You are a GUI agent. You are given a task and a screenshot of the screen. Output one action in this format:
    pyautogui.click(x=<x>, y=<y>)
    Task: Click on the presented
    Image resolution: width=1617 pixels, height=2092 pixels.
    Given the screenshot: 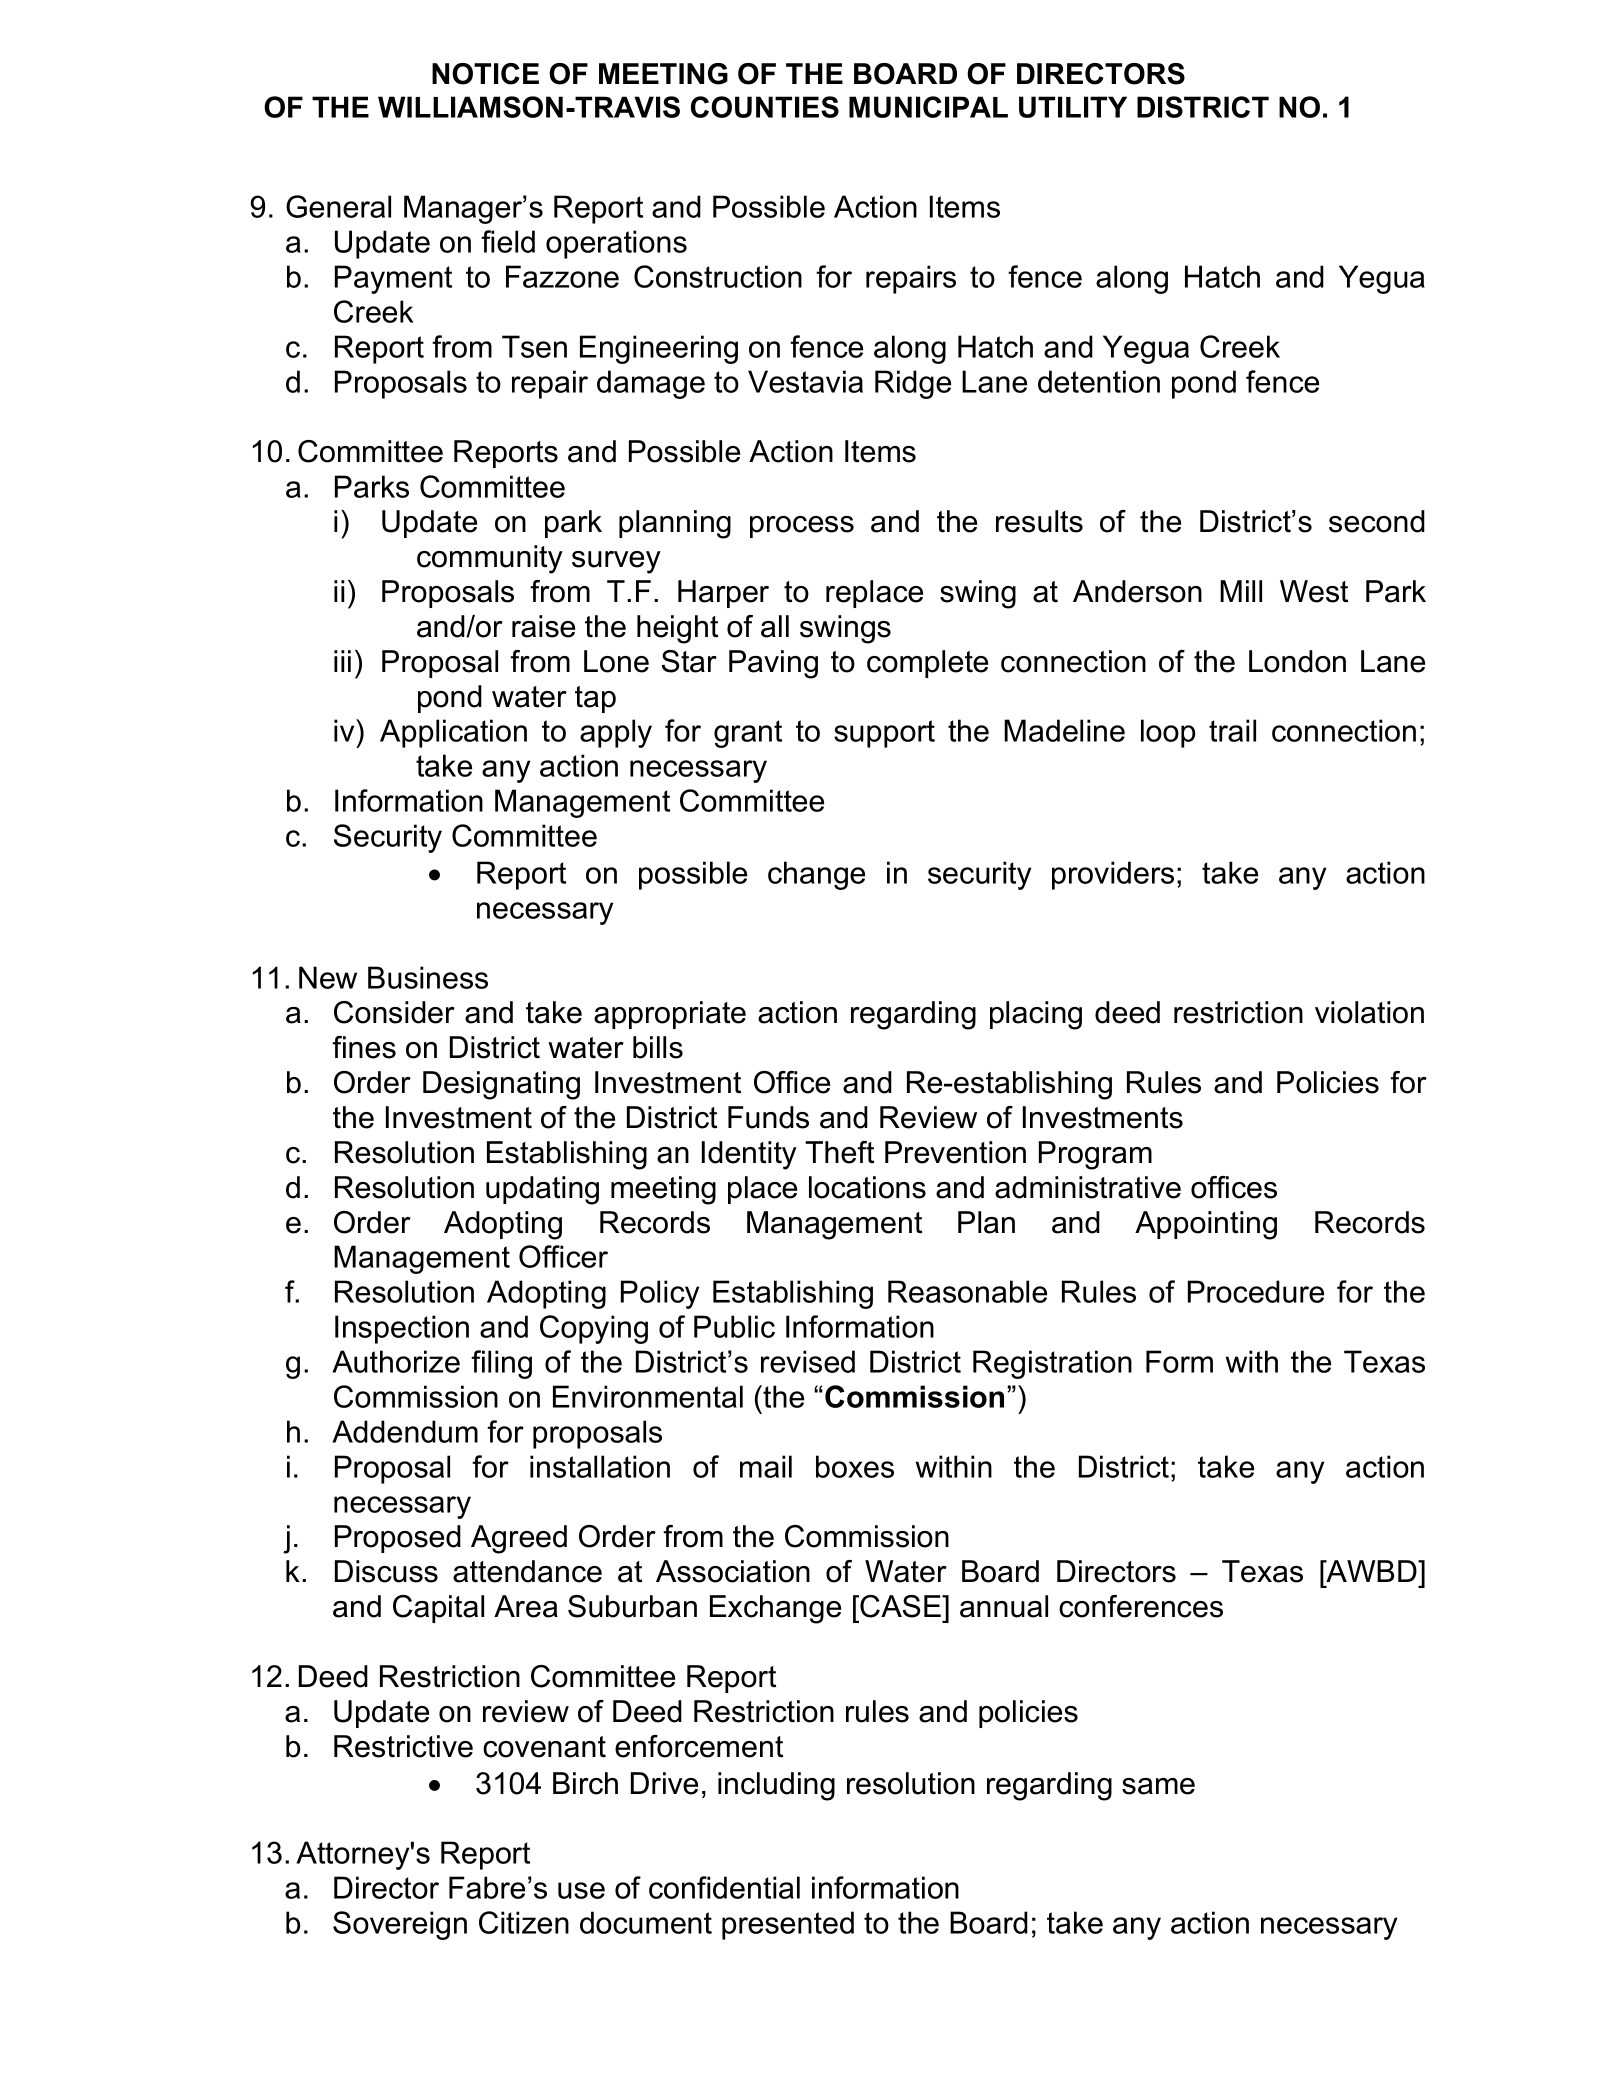 What is the action you would take?
    pyautogui.click(x=788, y=1925)
